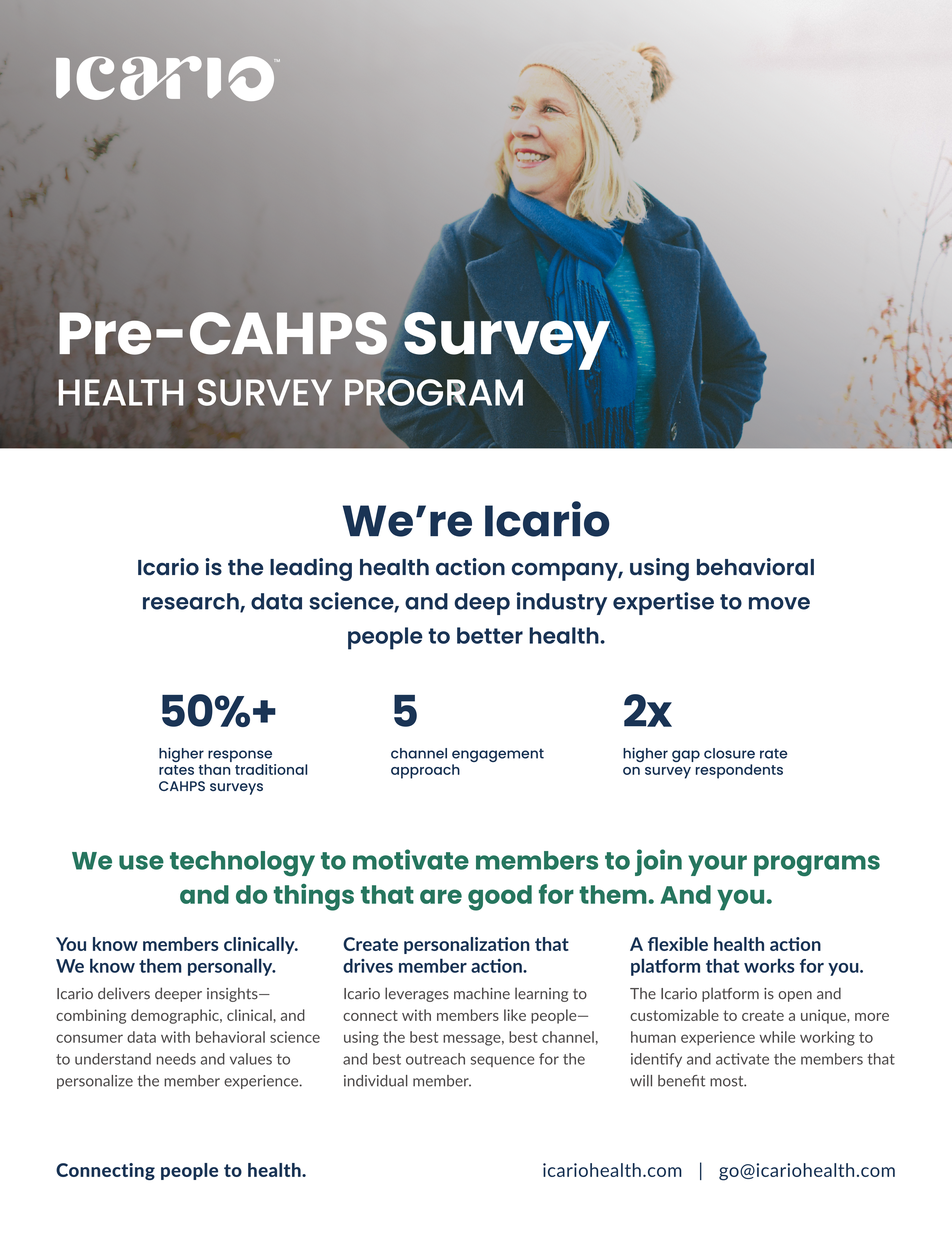 This document has width=952, height=1233. What do you see at coordinates (498, 756) in the document?
I see `engagement` at bounding box center [498, 756].
